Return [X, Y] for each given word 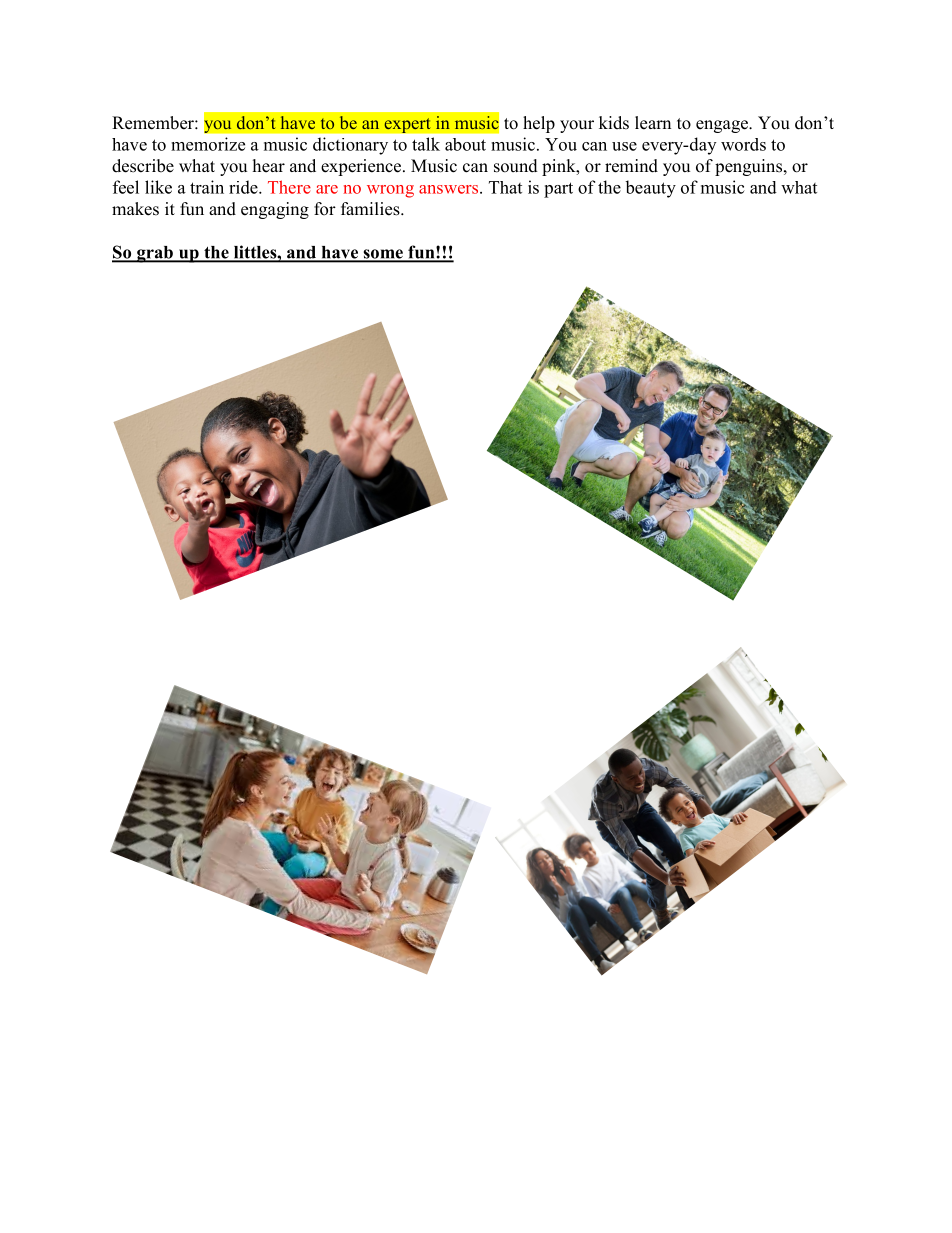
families [371, 209]
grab [155, 254]
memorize [208, 144]
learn [653, 123]
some [383, 255]
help [539, 124]
